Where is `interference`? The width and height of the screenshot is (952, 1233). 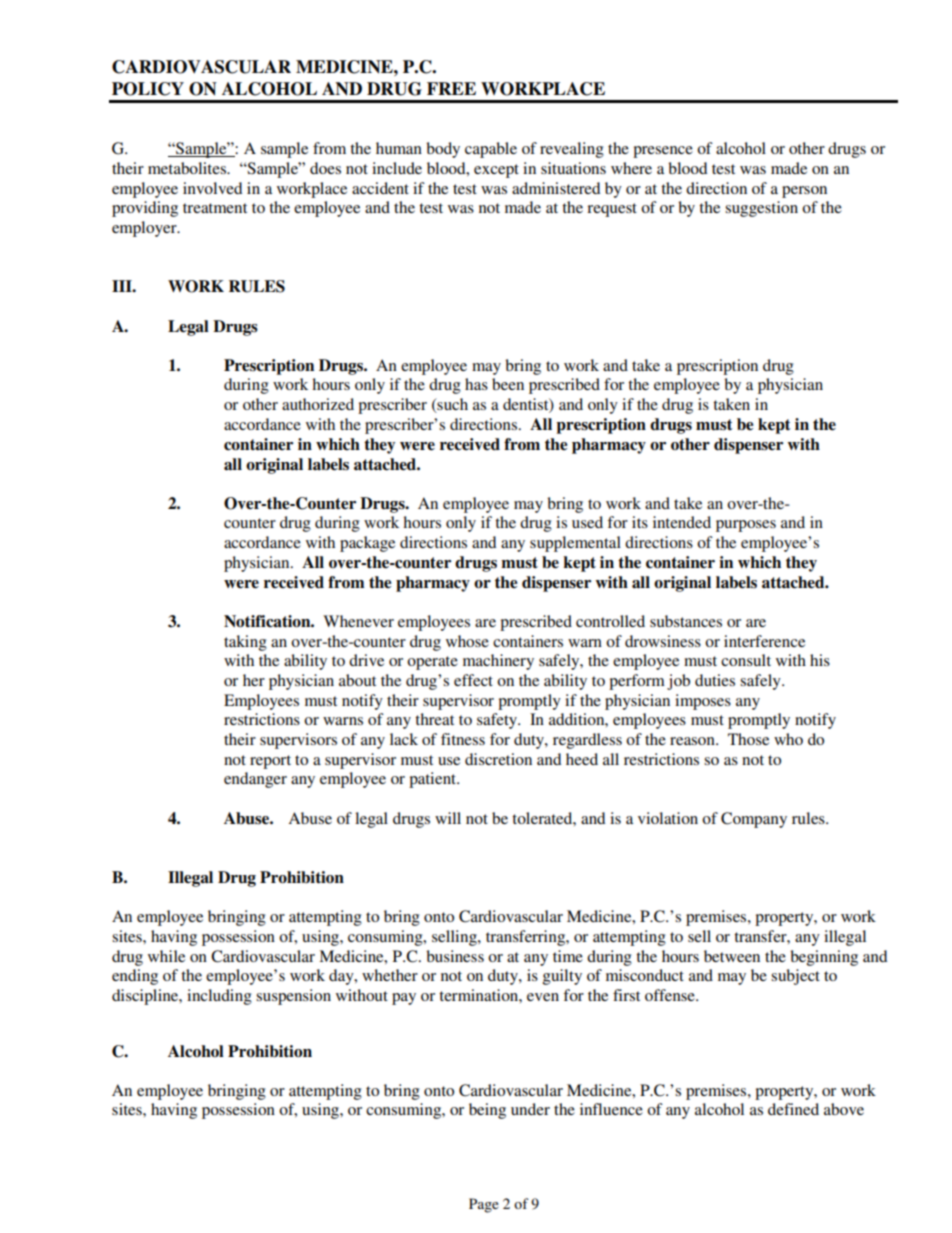 interference is located at coordinates (764, 641).
